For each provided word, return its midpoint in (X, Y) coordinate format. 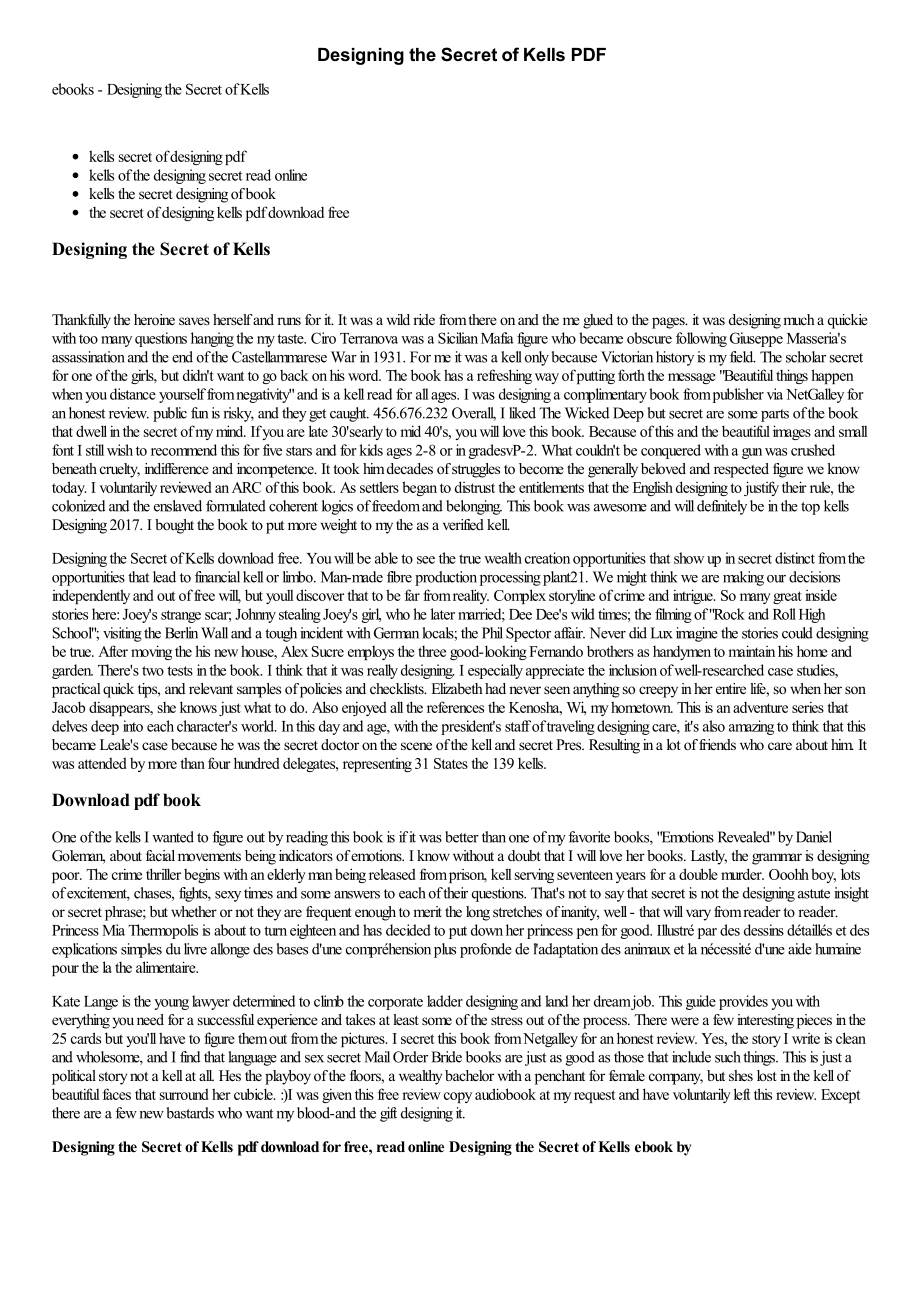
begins (202, 875)
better (462, 837)
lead (164, 577)
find (190, 1057)
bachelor (469, 1075)
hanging (212, 339)
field (743, 357)
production (446, 578)
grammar (777, 859)
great (787, 597)
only (537, 358)
